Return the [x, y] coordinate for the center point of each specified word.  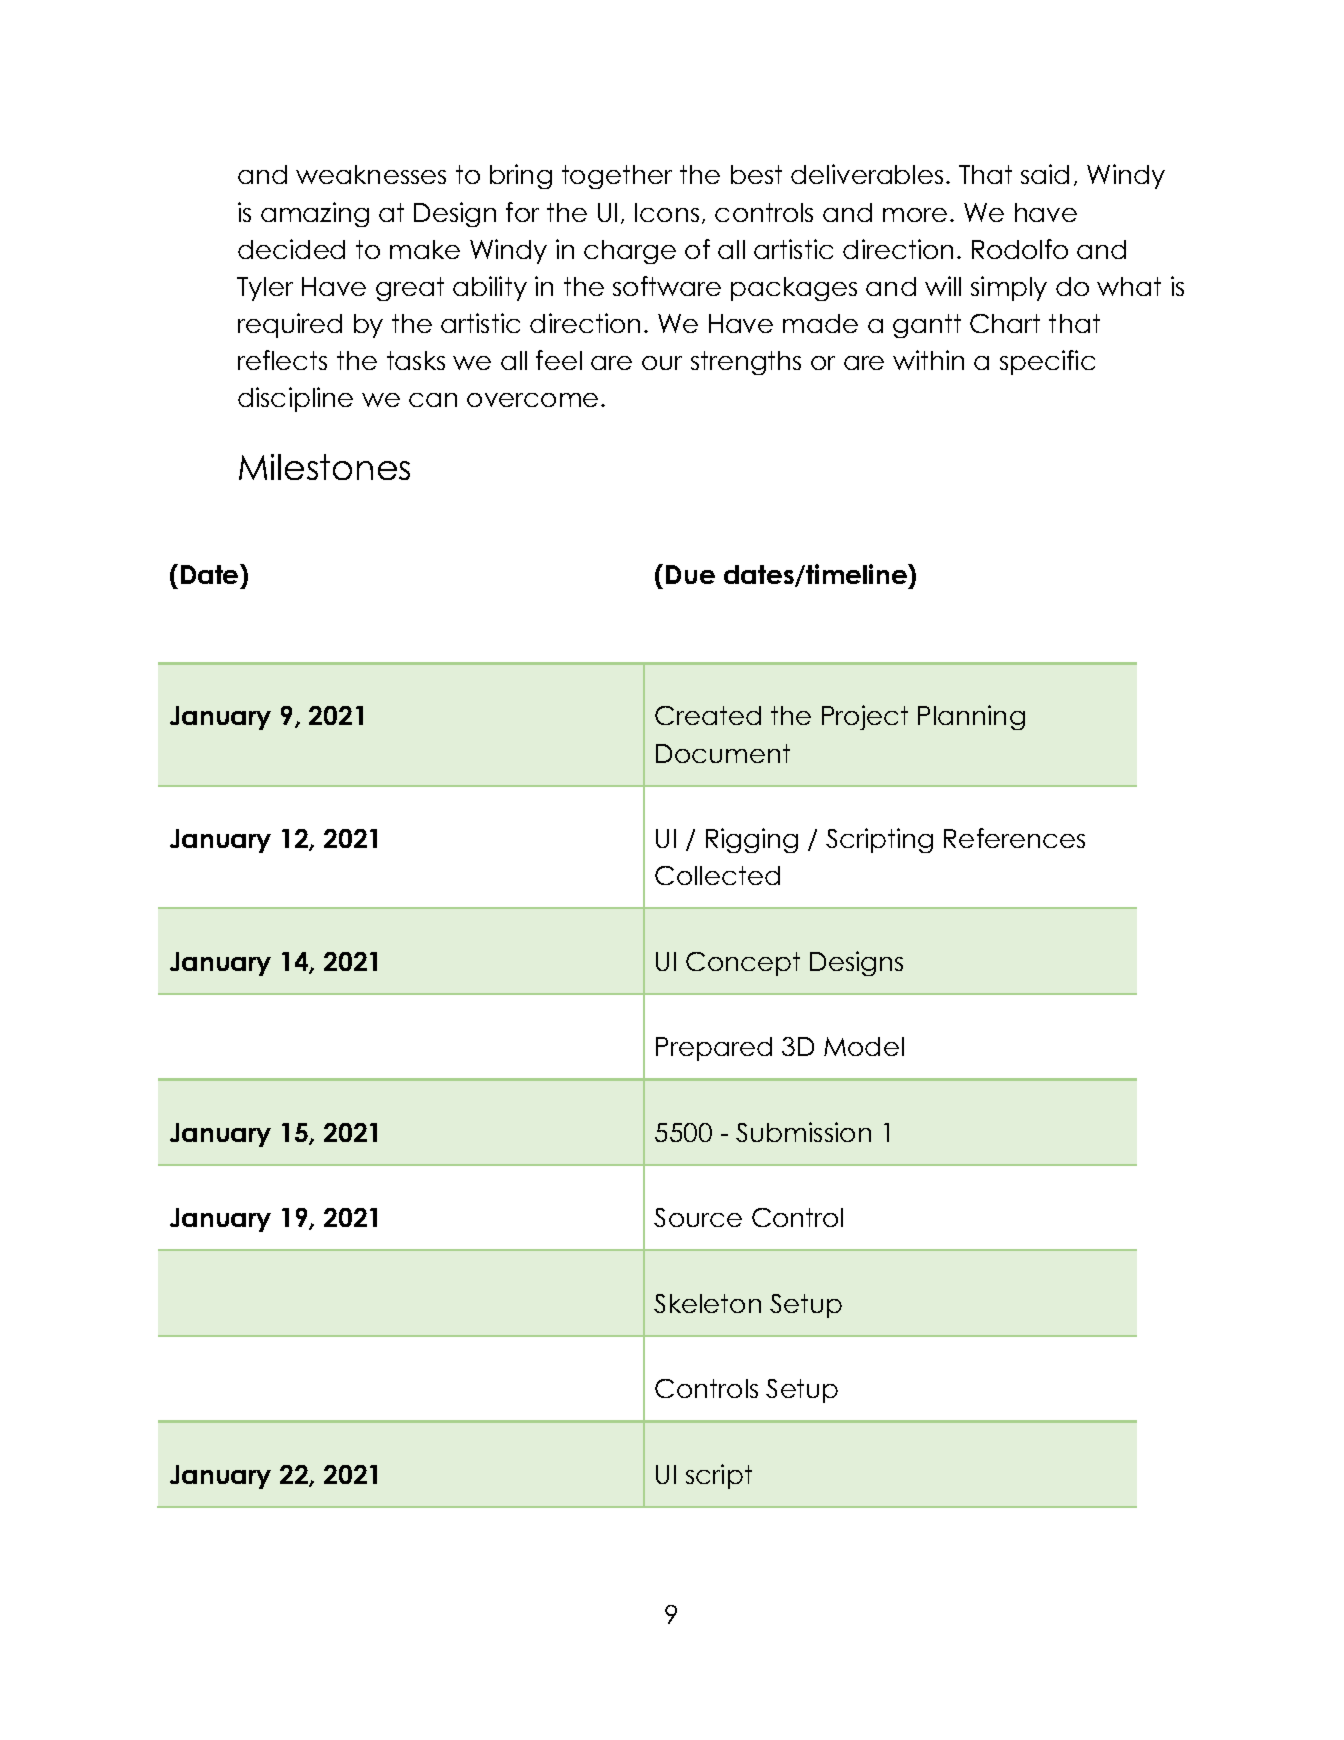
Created [708, 715]
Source [698, 1217]
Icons [667, 212]
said [1045, 174]
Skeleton [707, 1303]
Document [723, 753]
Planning [971, 717]
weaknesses [371, 174]
